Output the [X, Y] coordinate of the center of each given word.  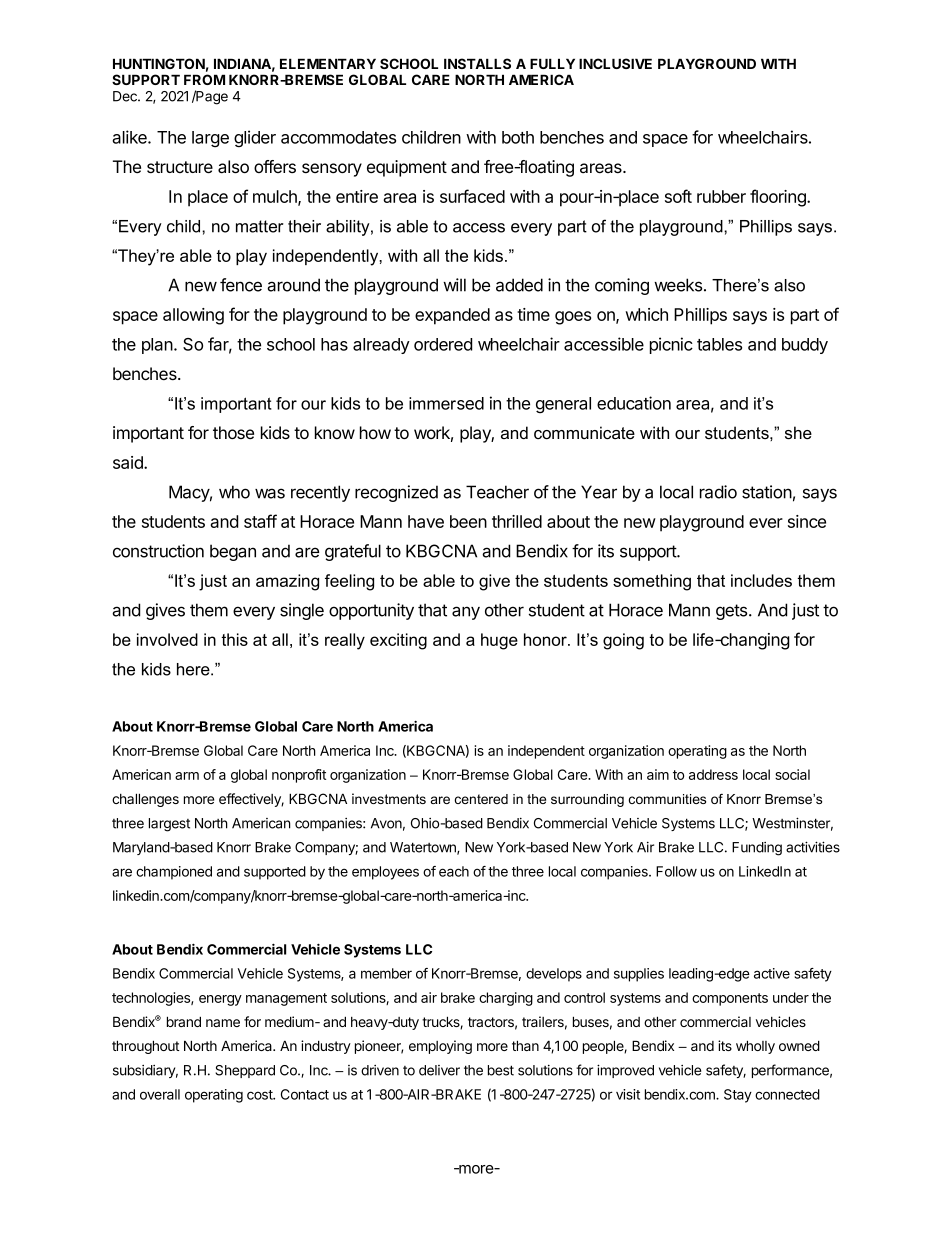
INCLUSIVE [615, 63]
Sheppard [245, 1071]
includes [761, 580]
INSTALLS [477, 63]
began [233, 552]
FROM [204, 79]
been [468, 521]
